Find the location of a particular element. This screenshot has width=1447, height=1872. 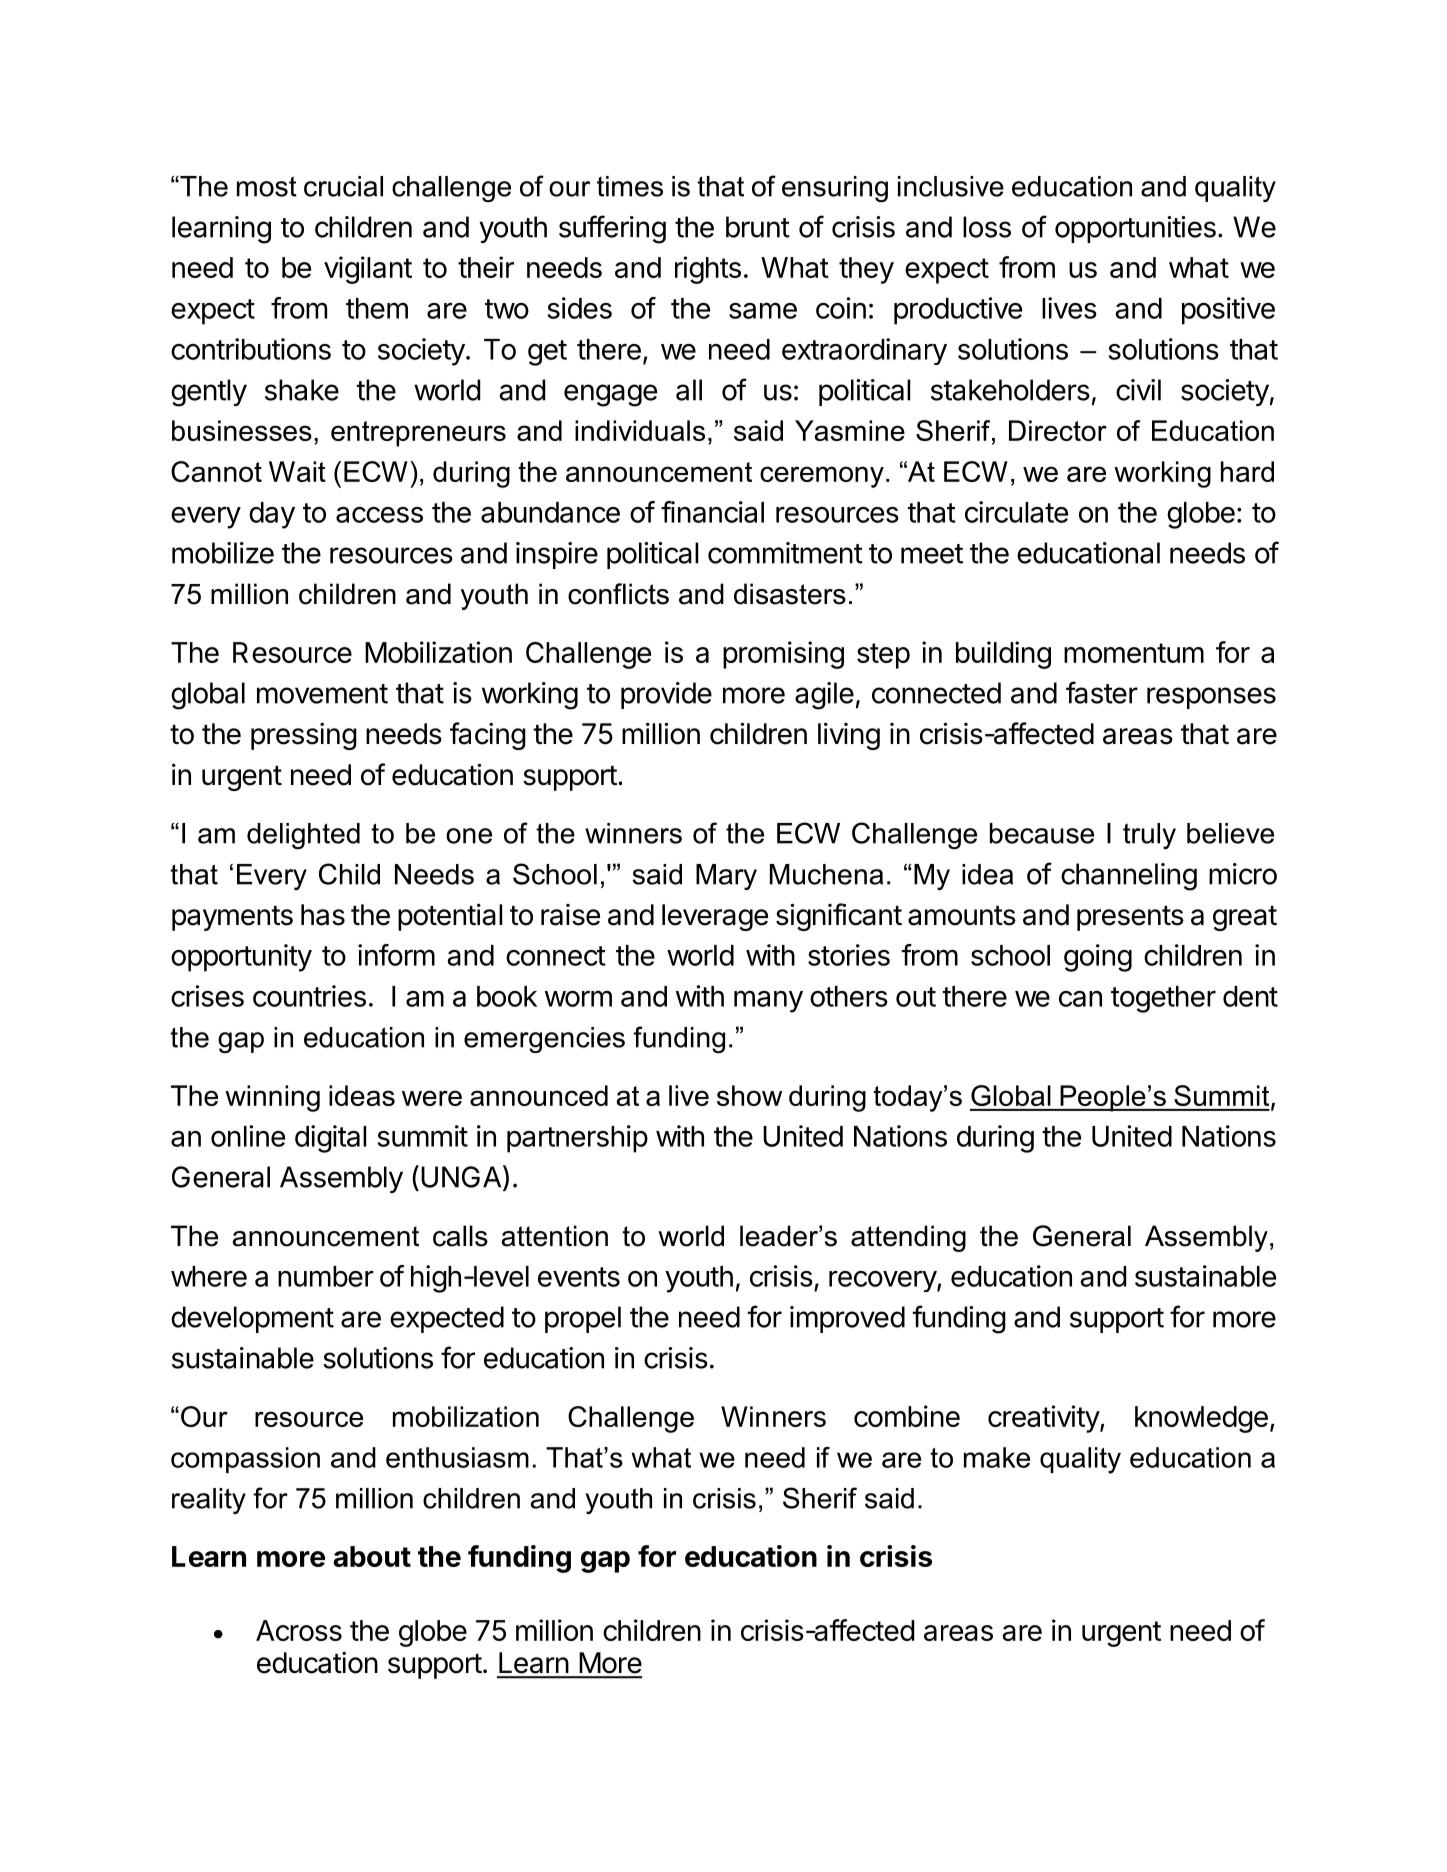

leverage is located at coordinates (715, 917).
